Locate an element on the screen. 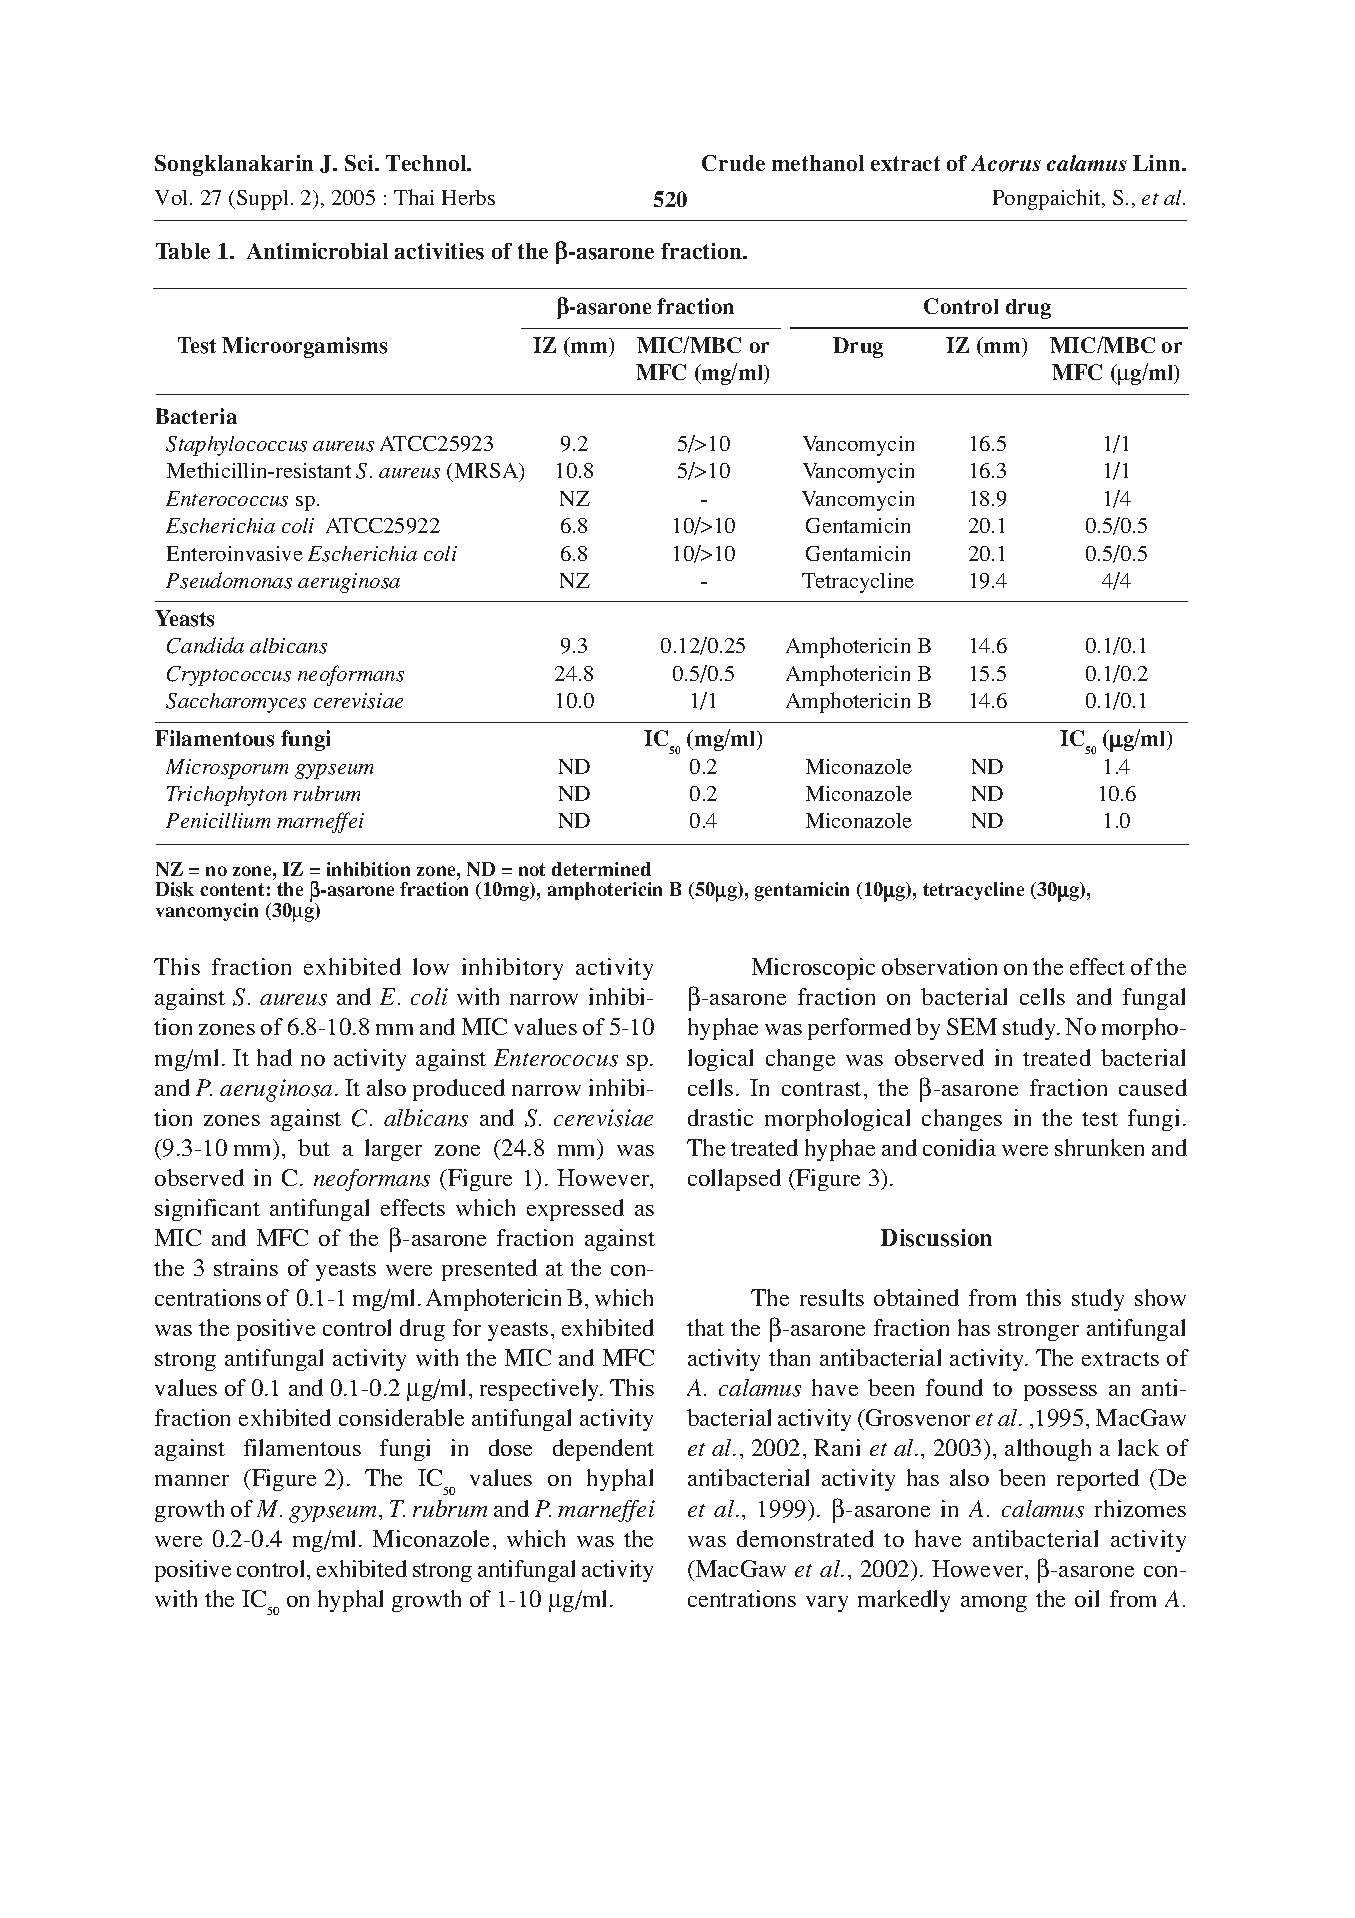 This screenshot has width=1355, height=1918. oil is located at coordinates (1087, 1598).
